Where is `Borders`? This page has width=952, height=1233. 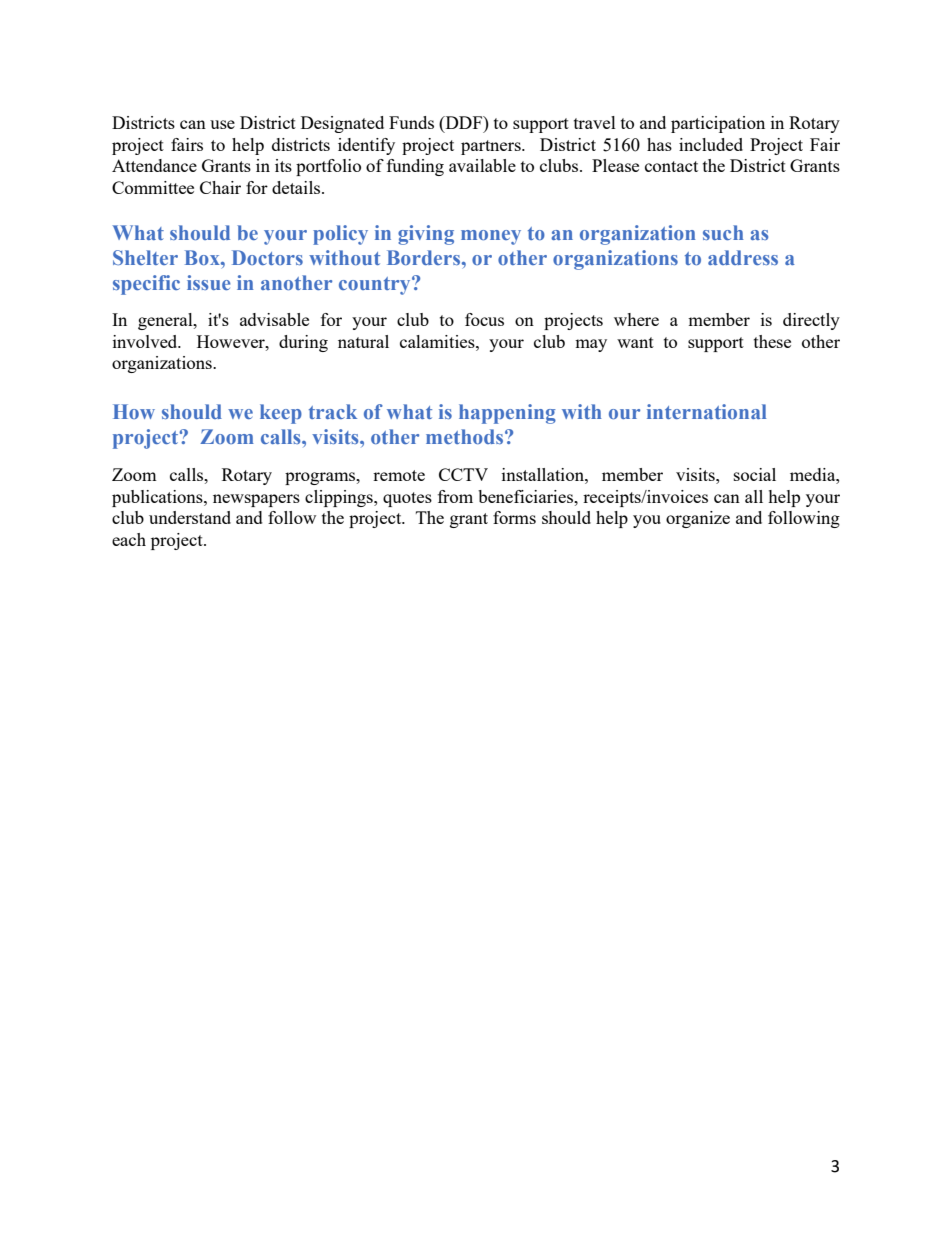 Borders is located at coordinates (425, 257).
